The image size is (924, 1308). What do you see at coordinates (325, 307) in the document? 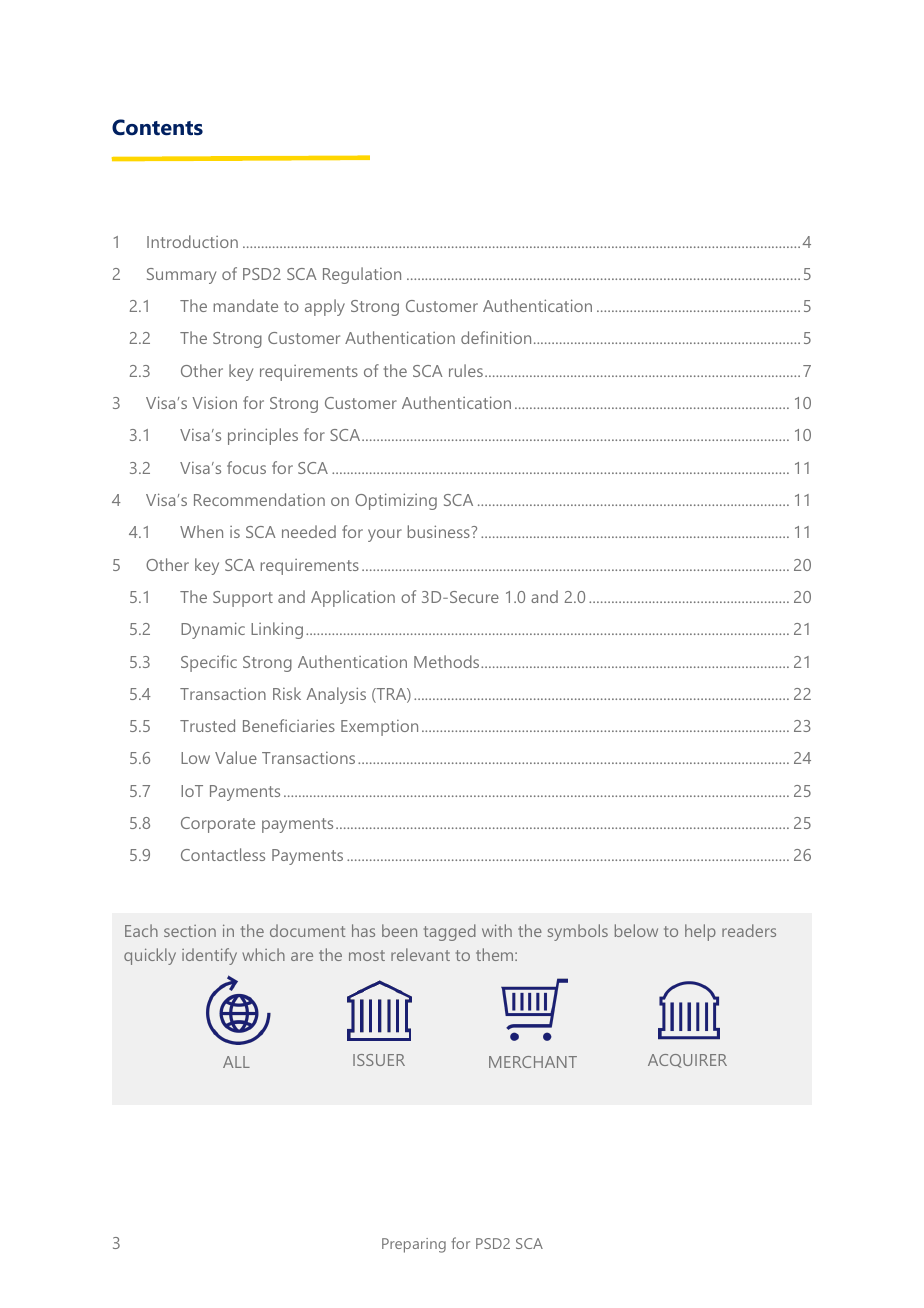
I see `apply` at bounding box center [325, 307].
